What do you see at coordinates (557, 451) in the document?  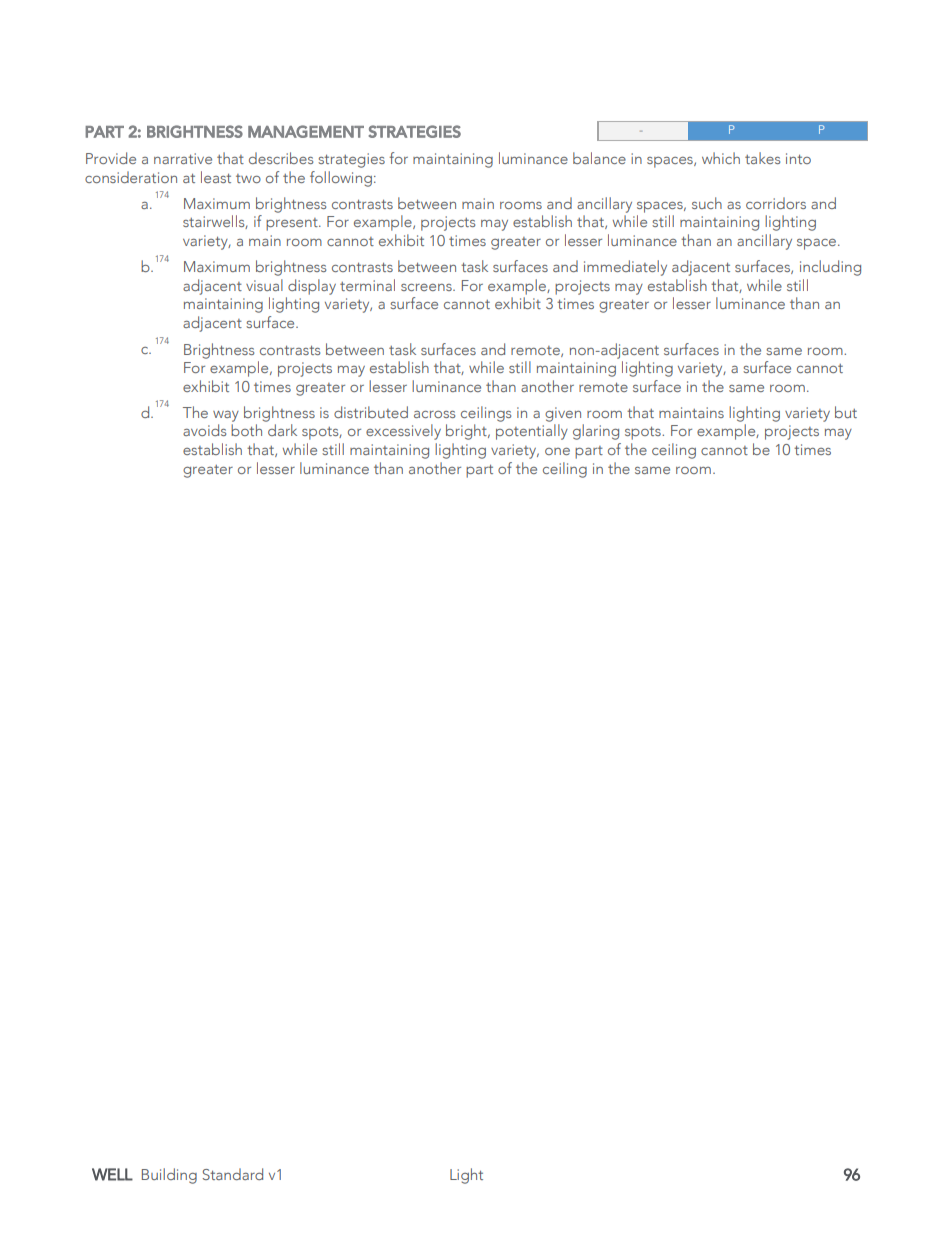 I see `one` at bounding box center [557, 451].
